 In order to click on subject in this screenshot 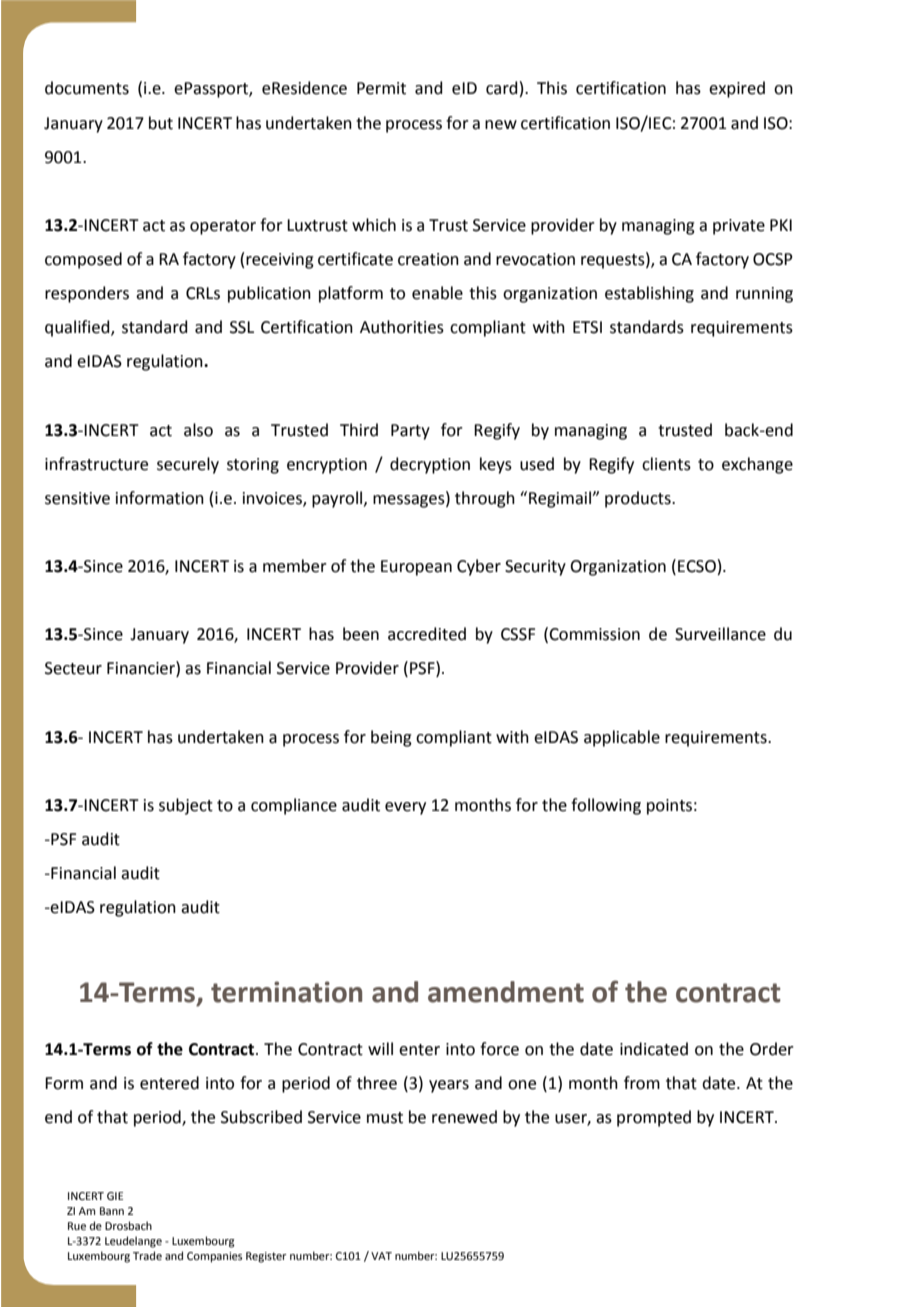, I will do `click(186, 806)`.
